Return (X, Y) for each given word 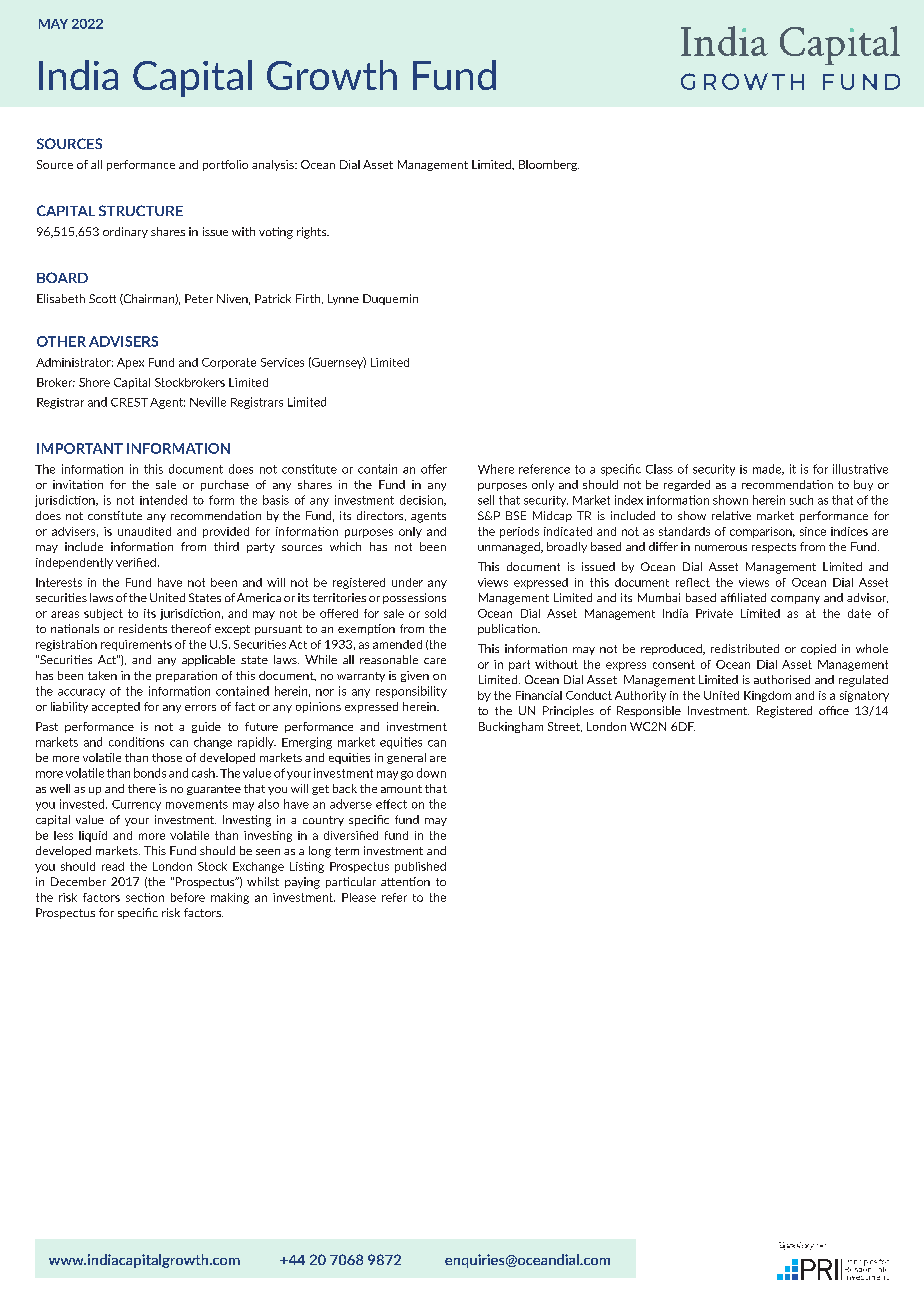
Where (496, 469)
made (768, 469)
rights (313, 233)
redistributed (745, 648)
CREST (129, 402)
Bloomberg (549, 165)
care (435, 661)
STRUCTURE (141, 210)
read (113, 866)
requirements (136, 645)
